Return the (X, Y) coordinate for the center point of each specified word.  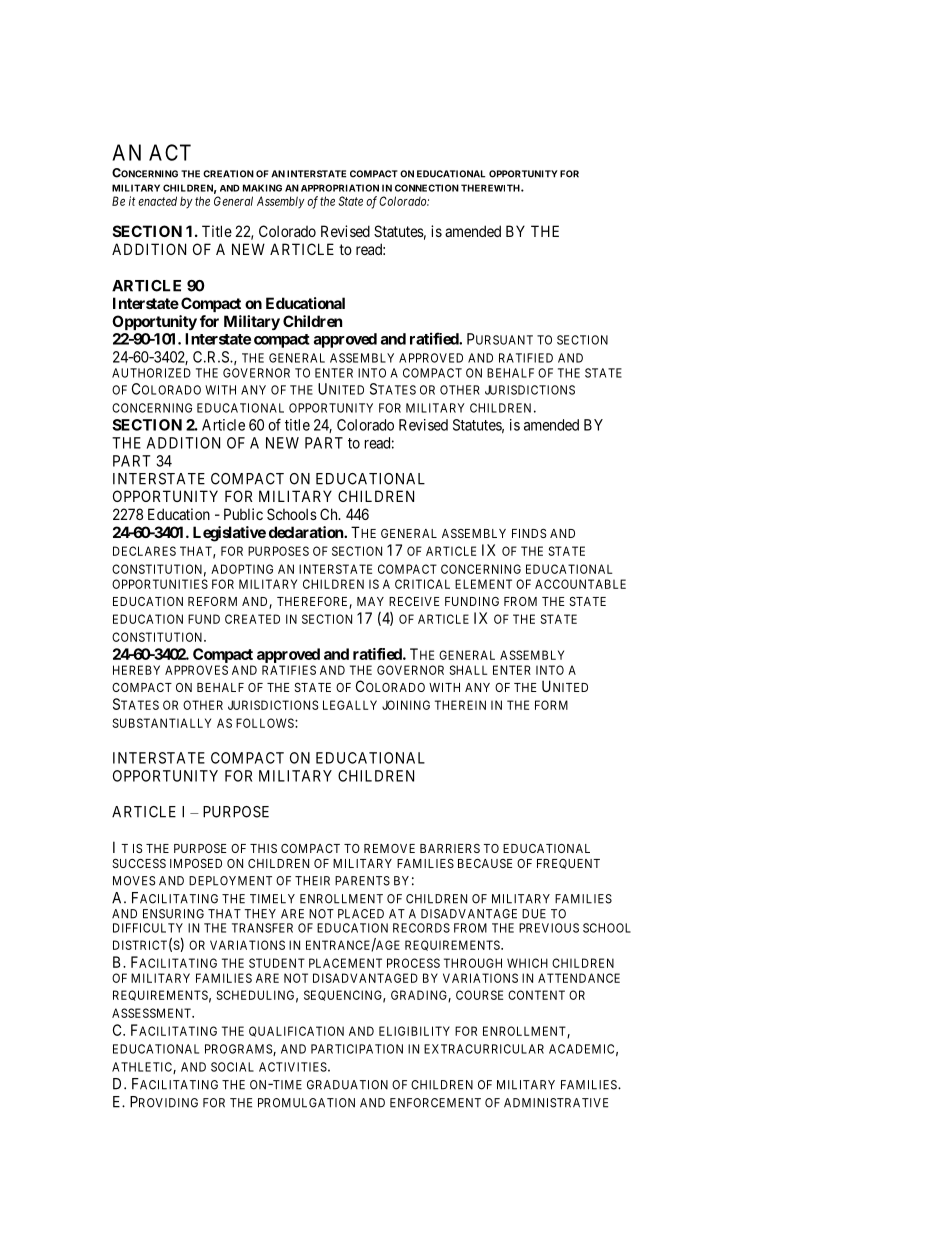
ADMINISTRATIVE (556, 1103)
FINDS (529, 533)
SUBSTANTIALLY (161, 723)
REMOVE (389, 848)
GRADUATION (347, 1085)
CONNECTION (427, 188)
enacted (157, 201)
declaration (307, 532)
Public (243, 514)
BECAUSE (485, 863)
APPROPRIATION (340, 188)
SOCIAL (232, 1067)
